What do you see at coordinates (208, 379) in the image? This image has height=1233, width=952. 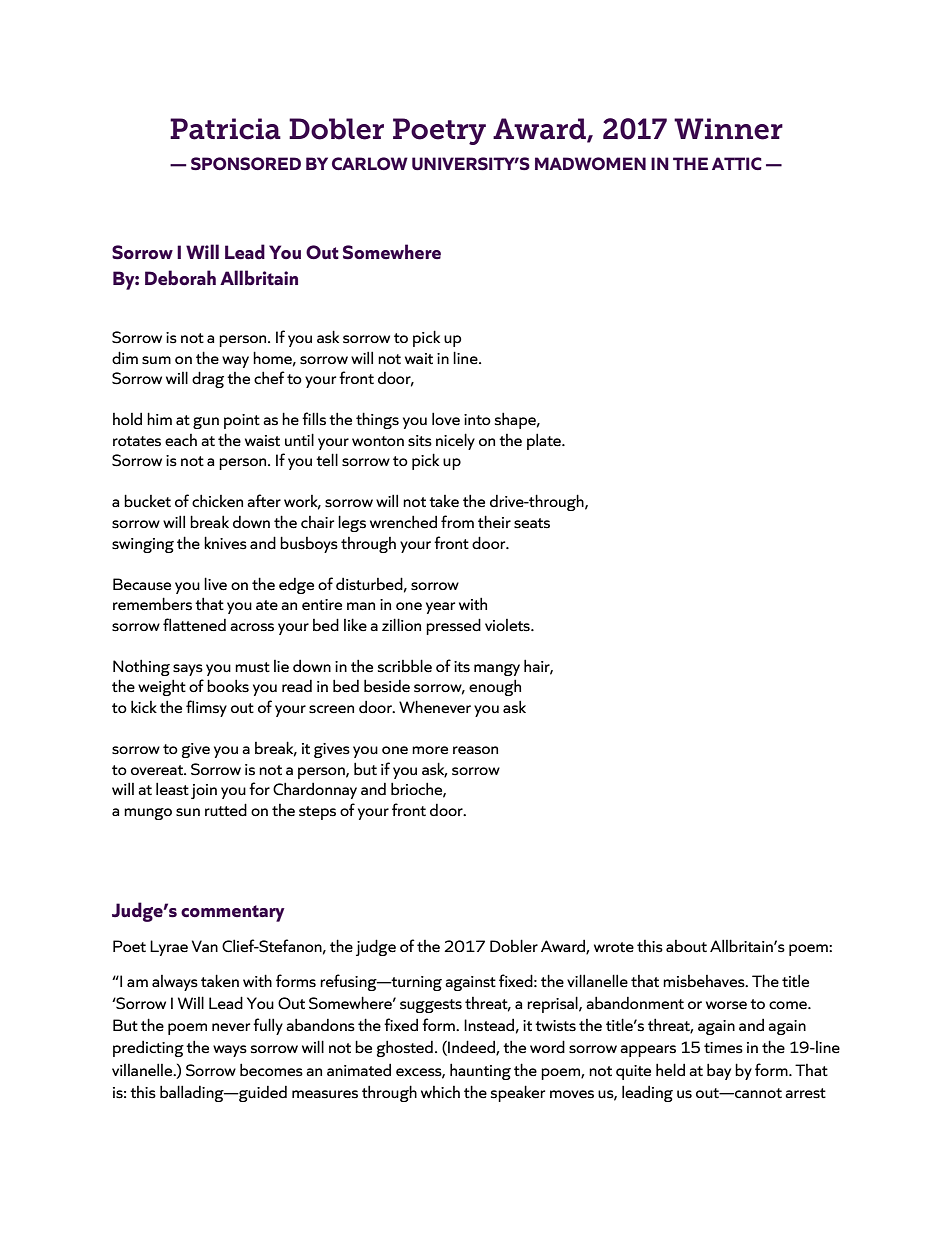 I see `drag` at bounding box center [208, 379].
